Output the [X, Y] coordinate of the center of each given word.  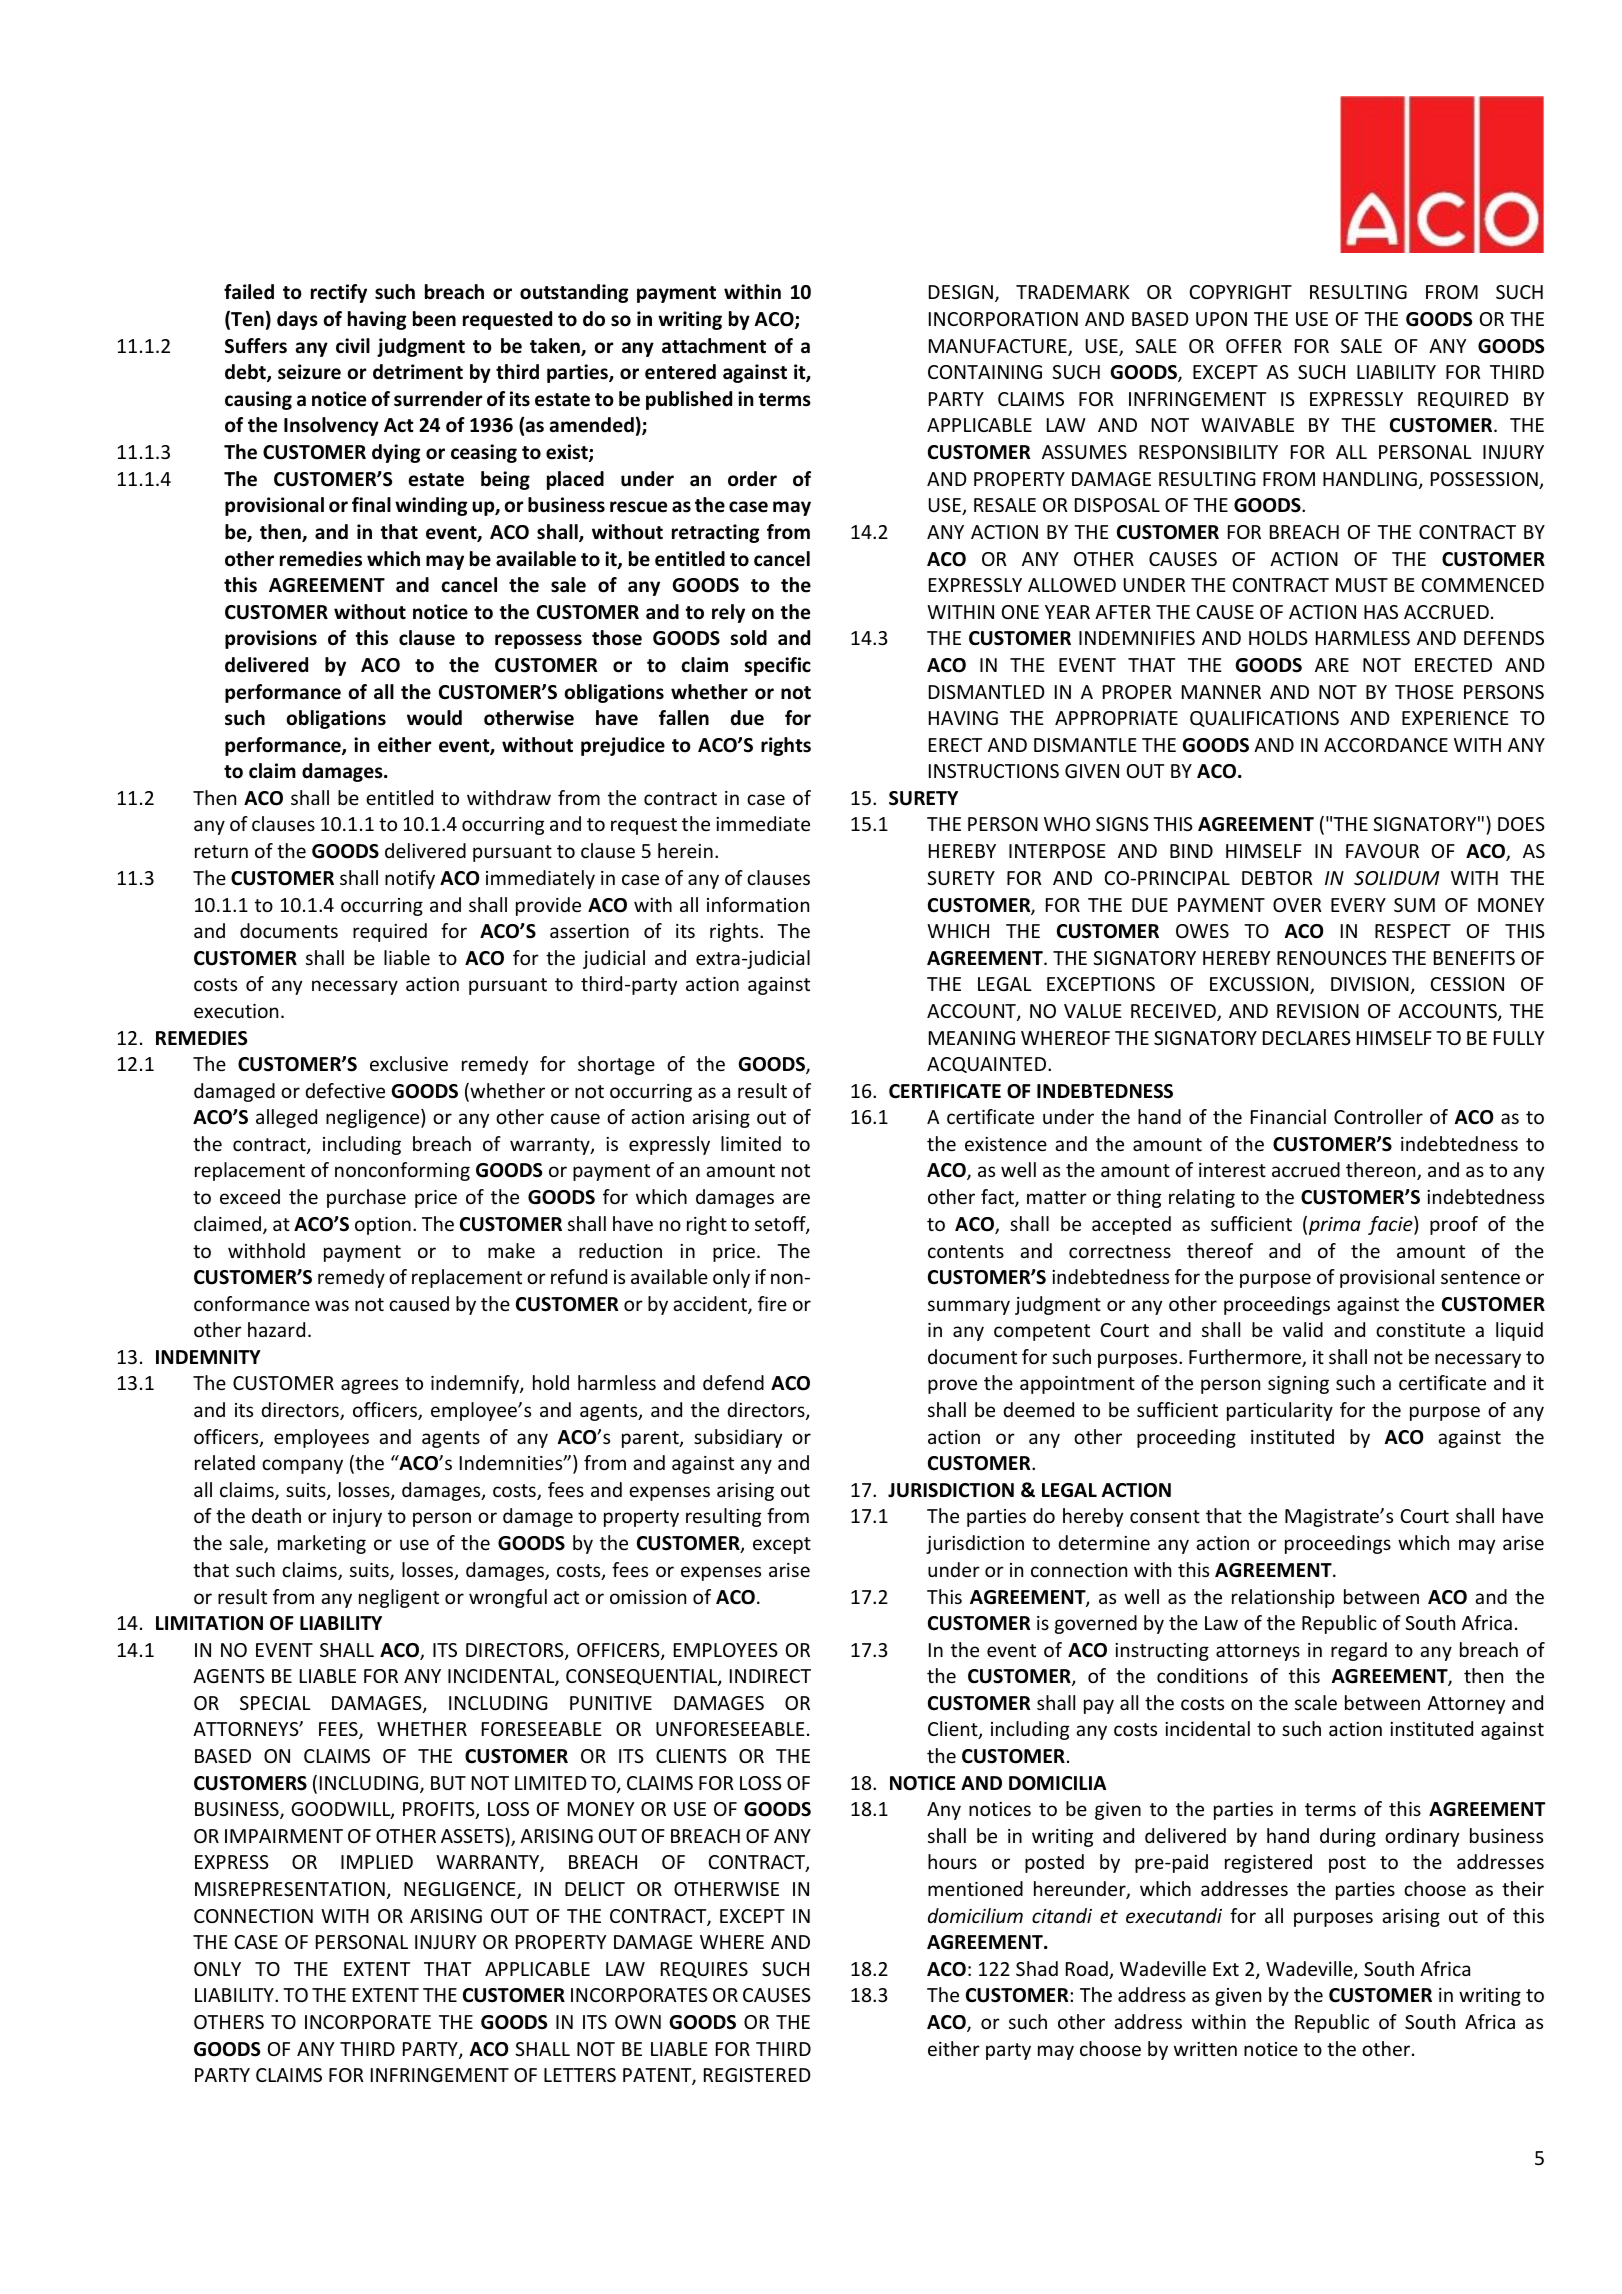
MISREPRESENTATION [290, 1889]
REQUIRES [704, 1970]
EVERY [1358, 905]
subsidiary [738, 1438]
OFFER [1254, 346]
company [302, 1466]
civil [353, 346]
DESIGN [962, 293]
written [1205, 2049]
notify [410, 879]
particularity [1280, 1411]
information [758, 904]
